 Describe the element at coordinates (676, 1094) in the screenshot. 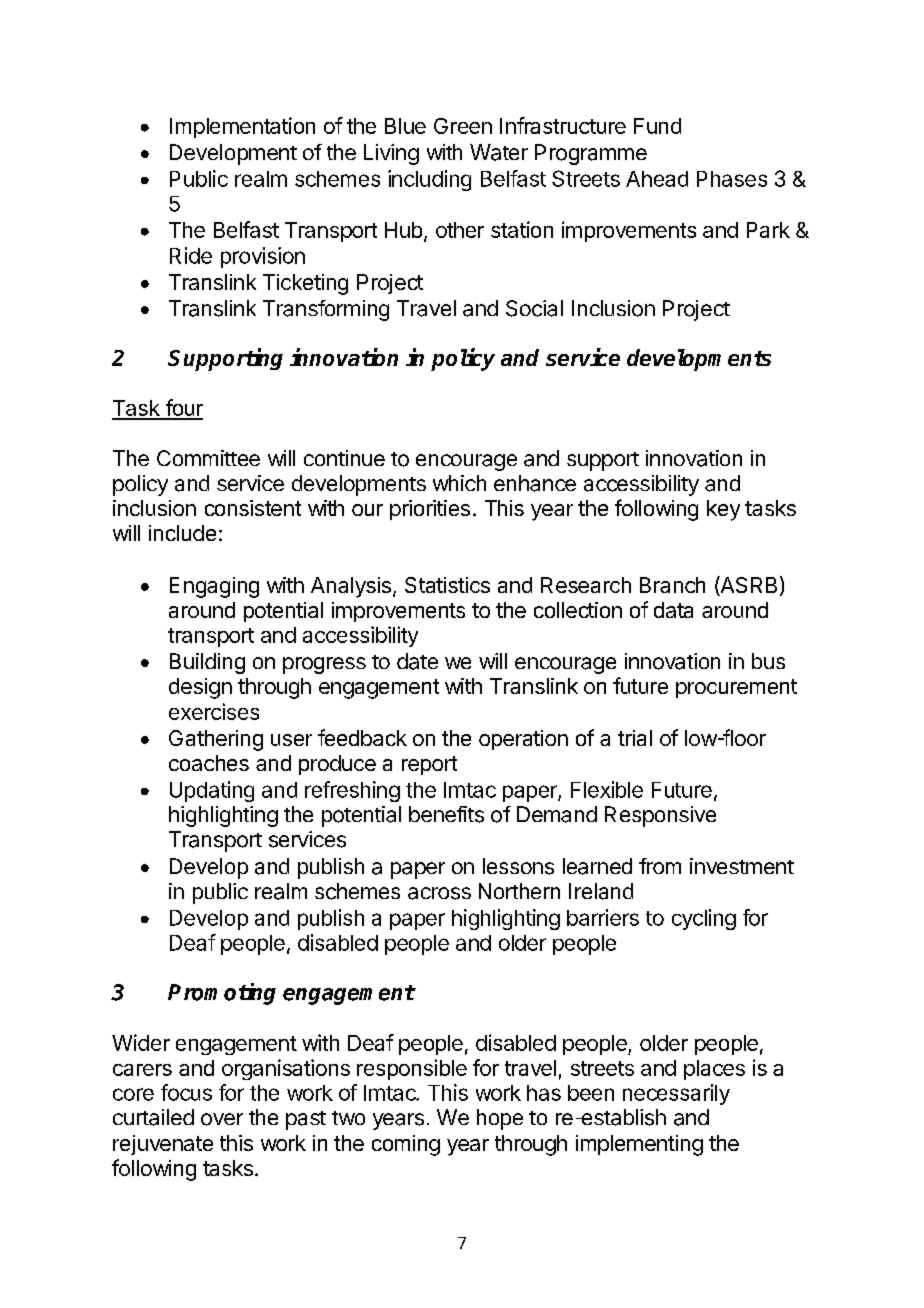

I see `necessarily` at that location.
